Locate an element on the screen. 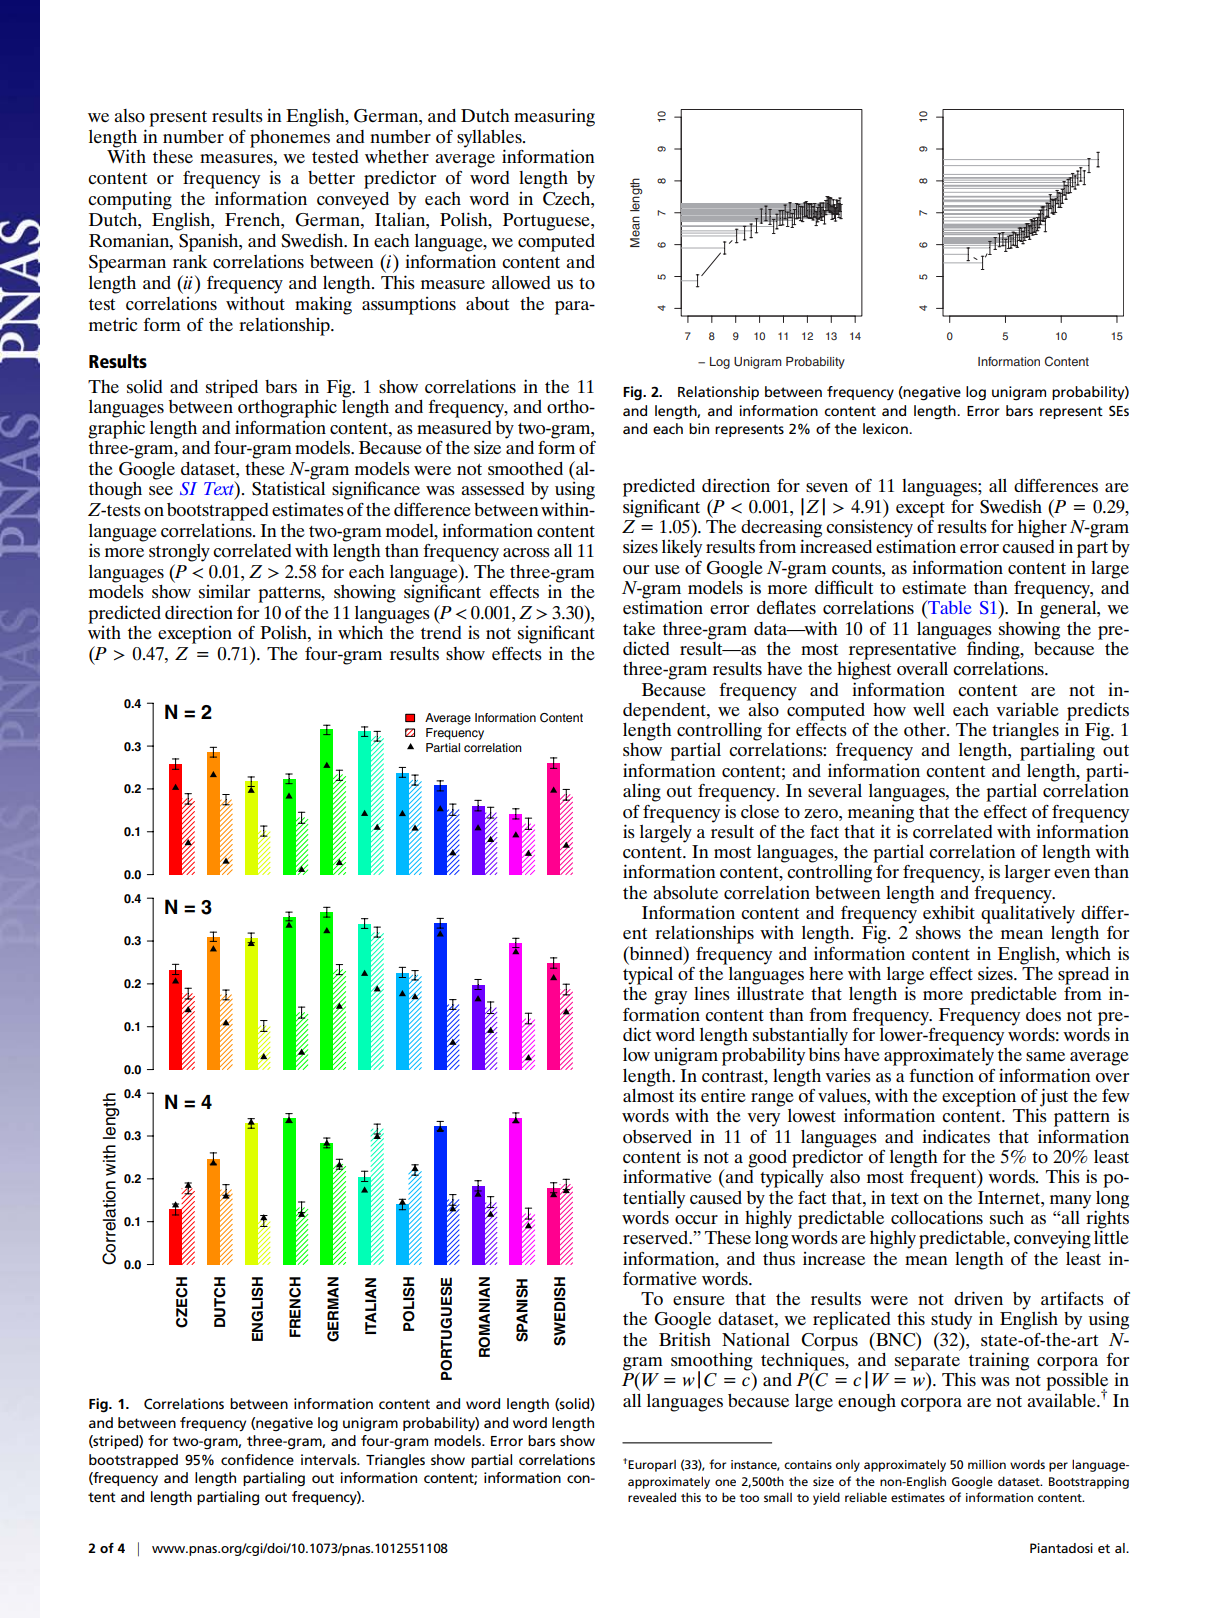 The image size is (1209, 1619). lexicon is located at coordinates (886, 428).
